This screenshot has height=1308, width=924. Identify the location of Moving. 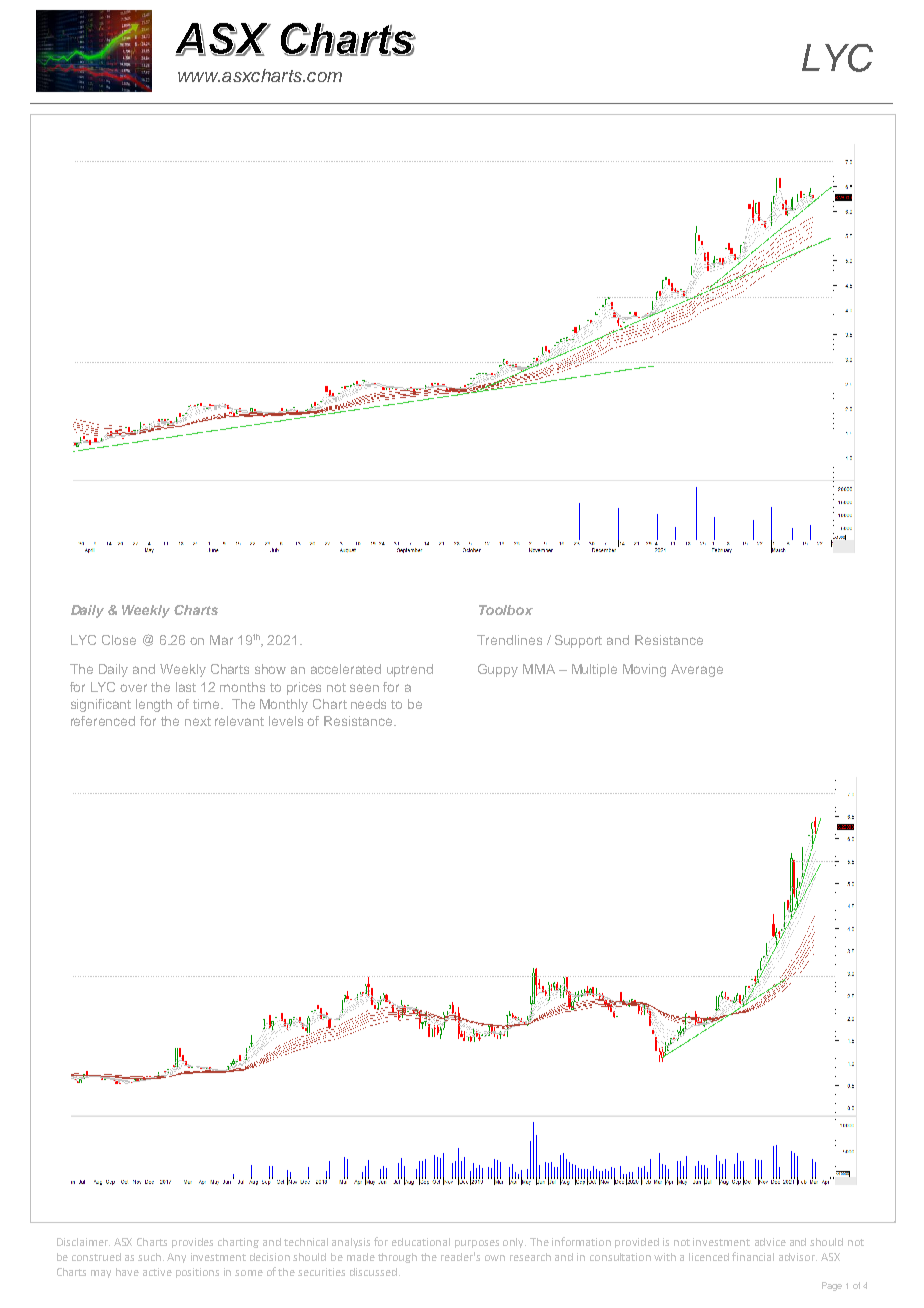
(644, 670).
